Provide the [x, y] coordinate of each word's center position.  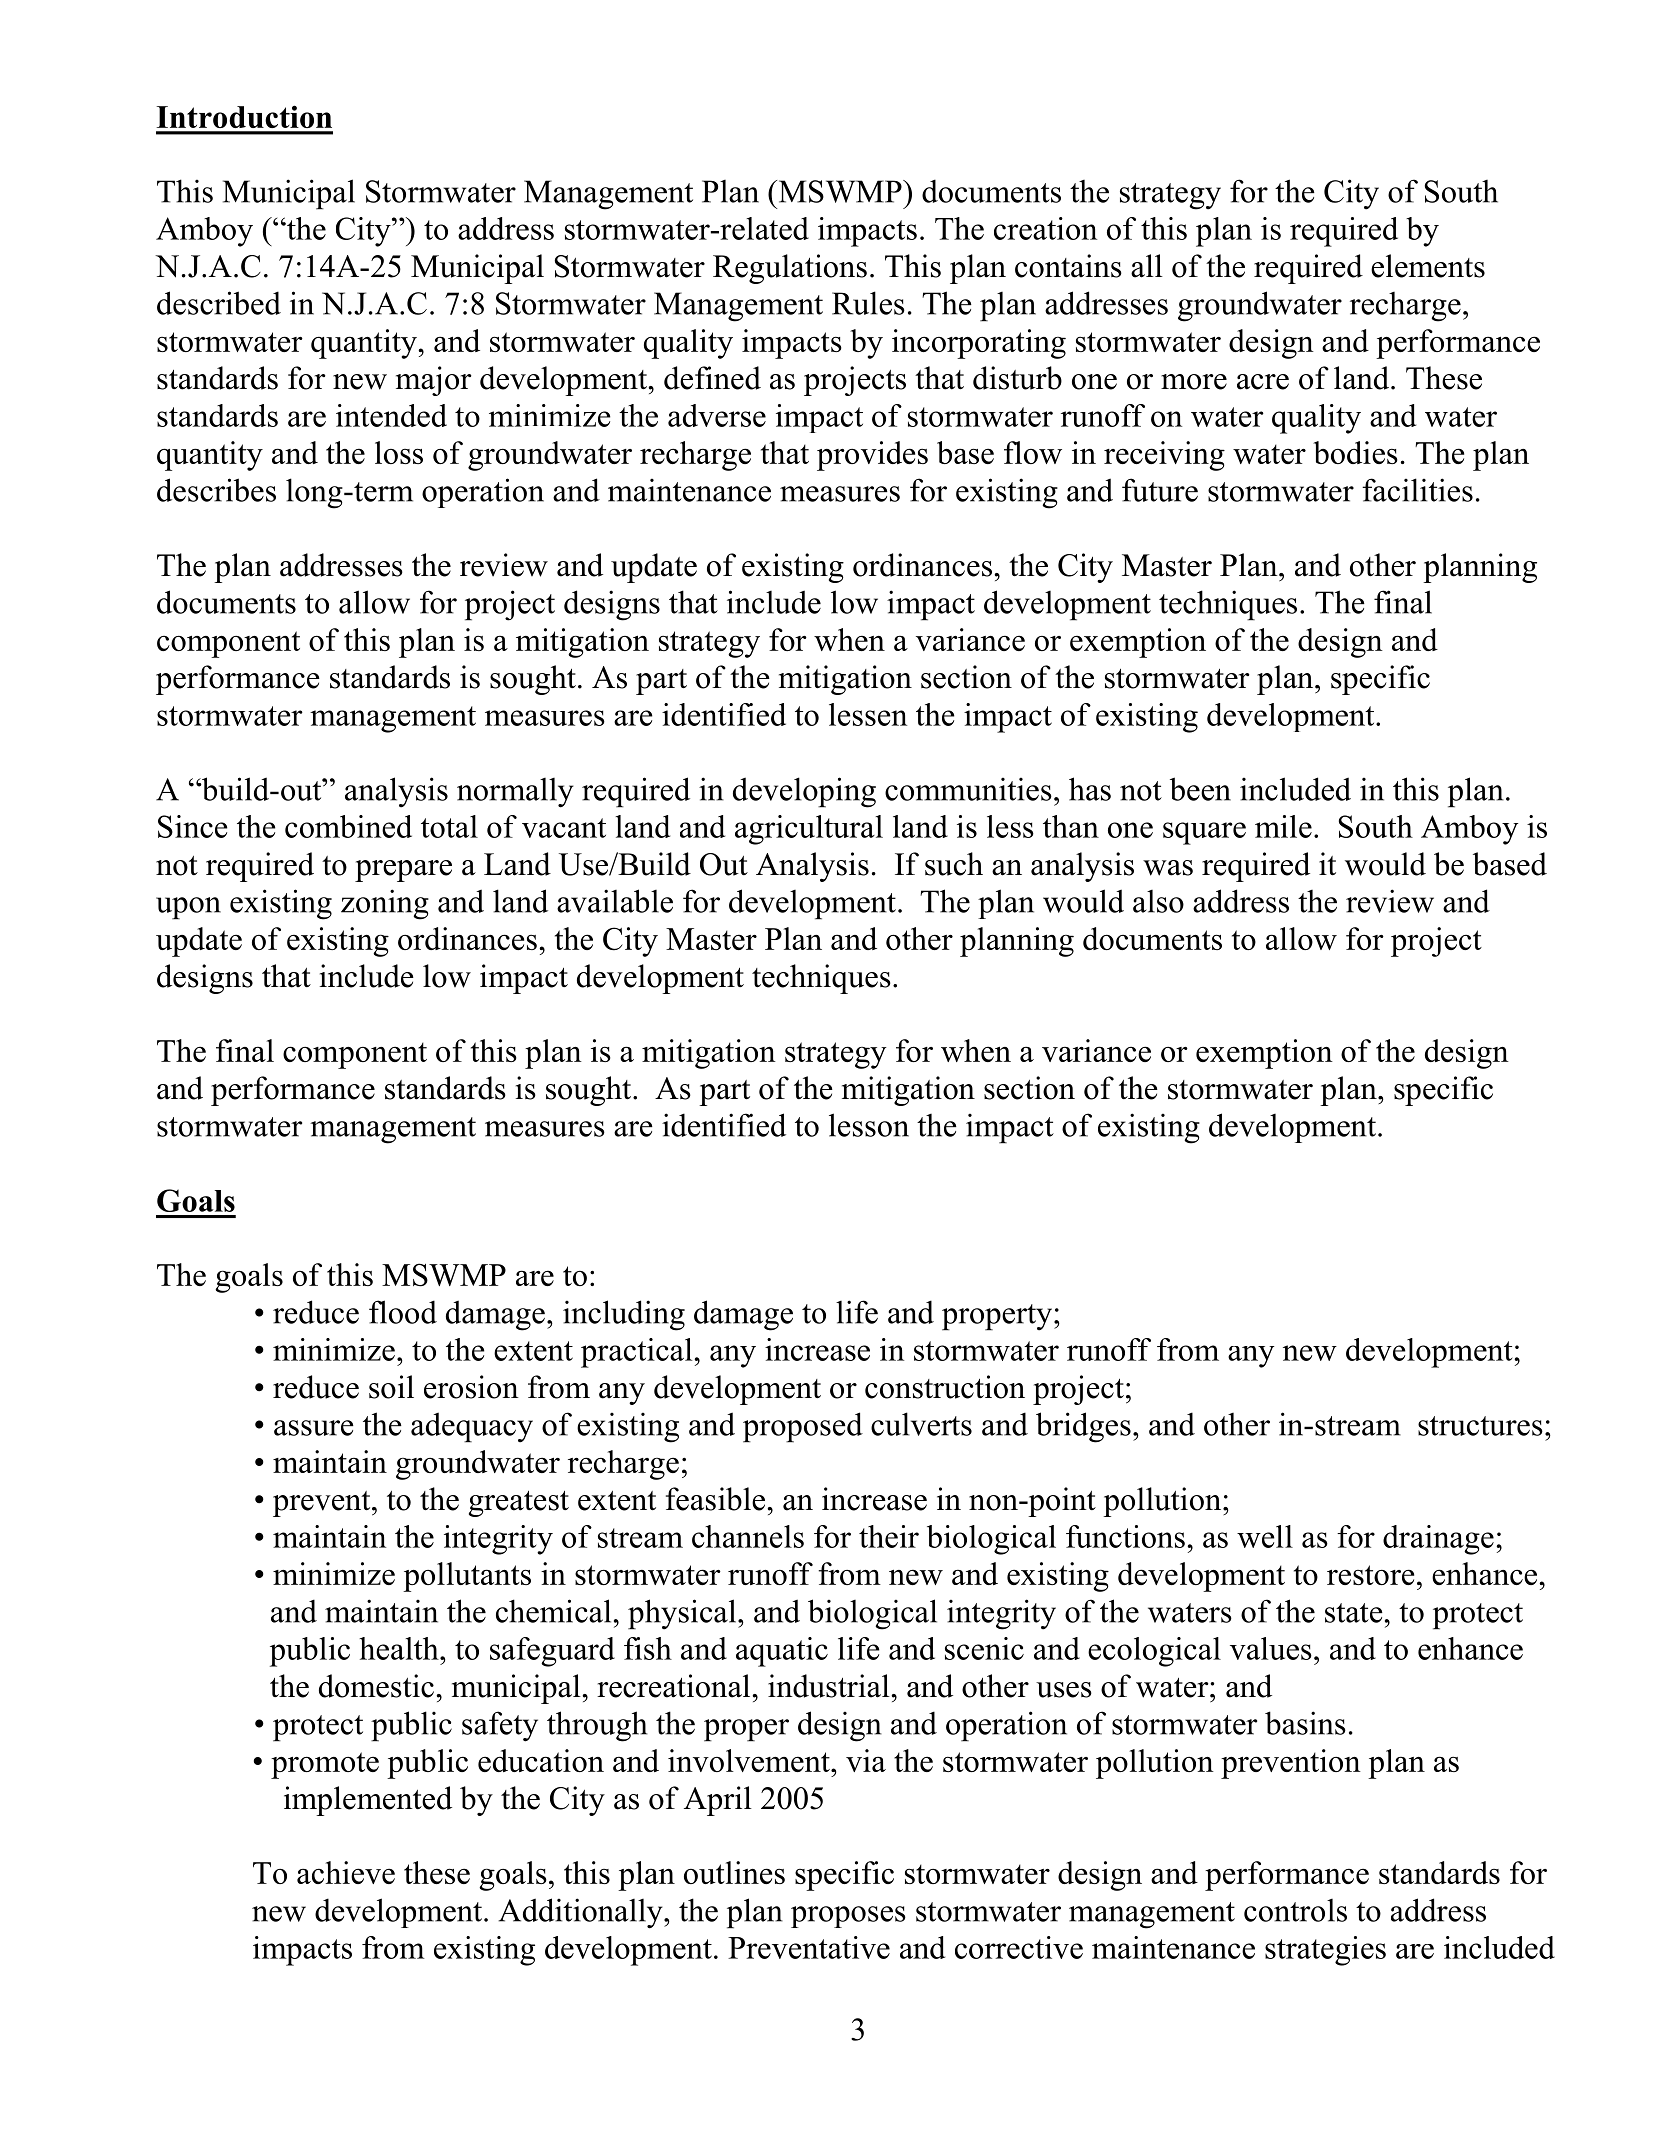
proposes [848, 1917]
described [219, 303]
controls [1295, 1910]
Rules [868, 303]
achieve [346, 1872]
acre [1263, 382]
